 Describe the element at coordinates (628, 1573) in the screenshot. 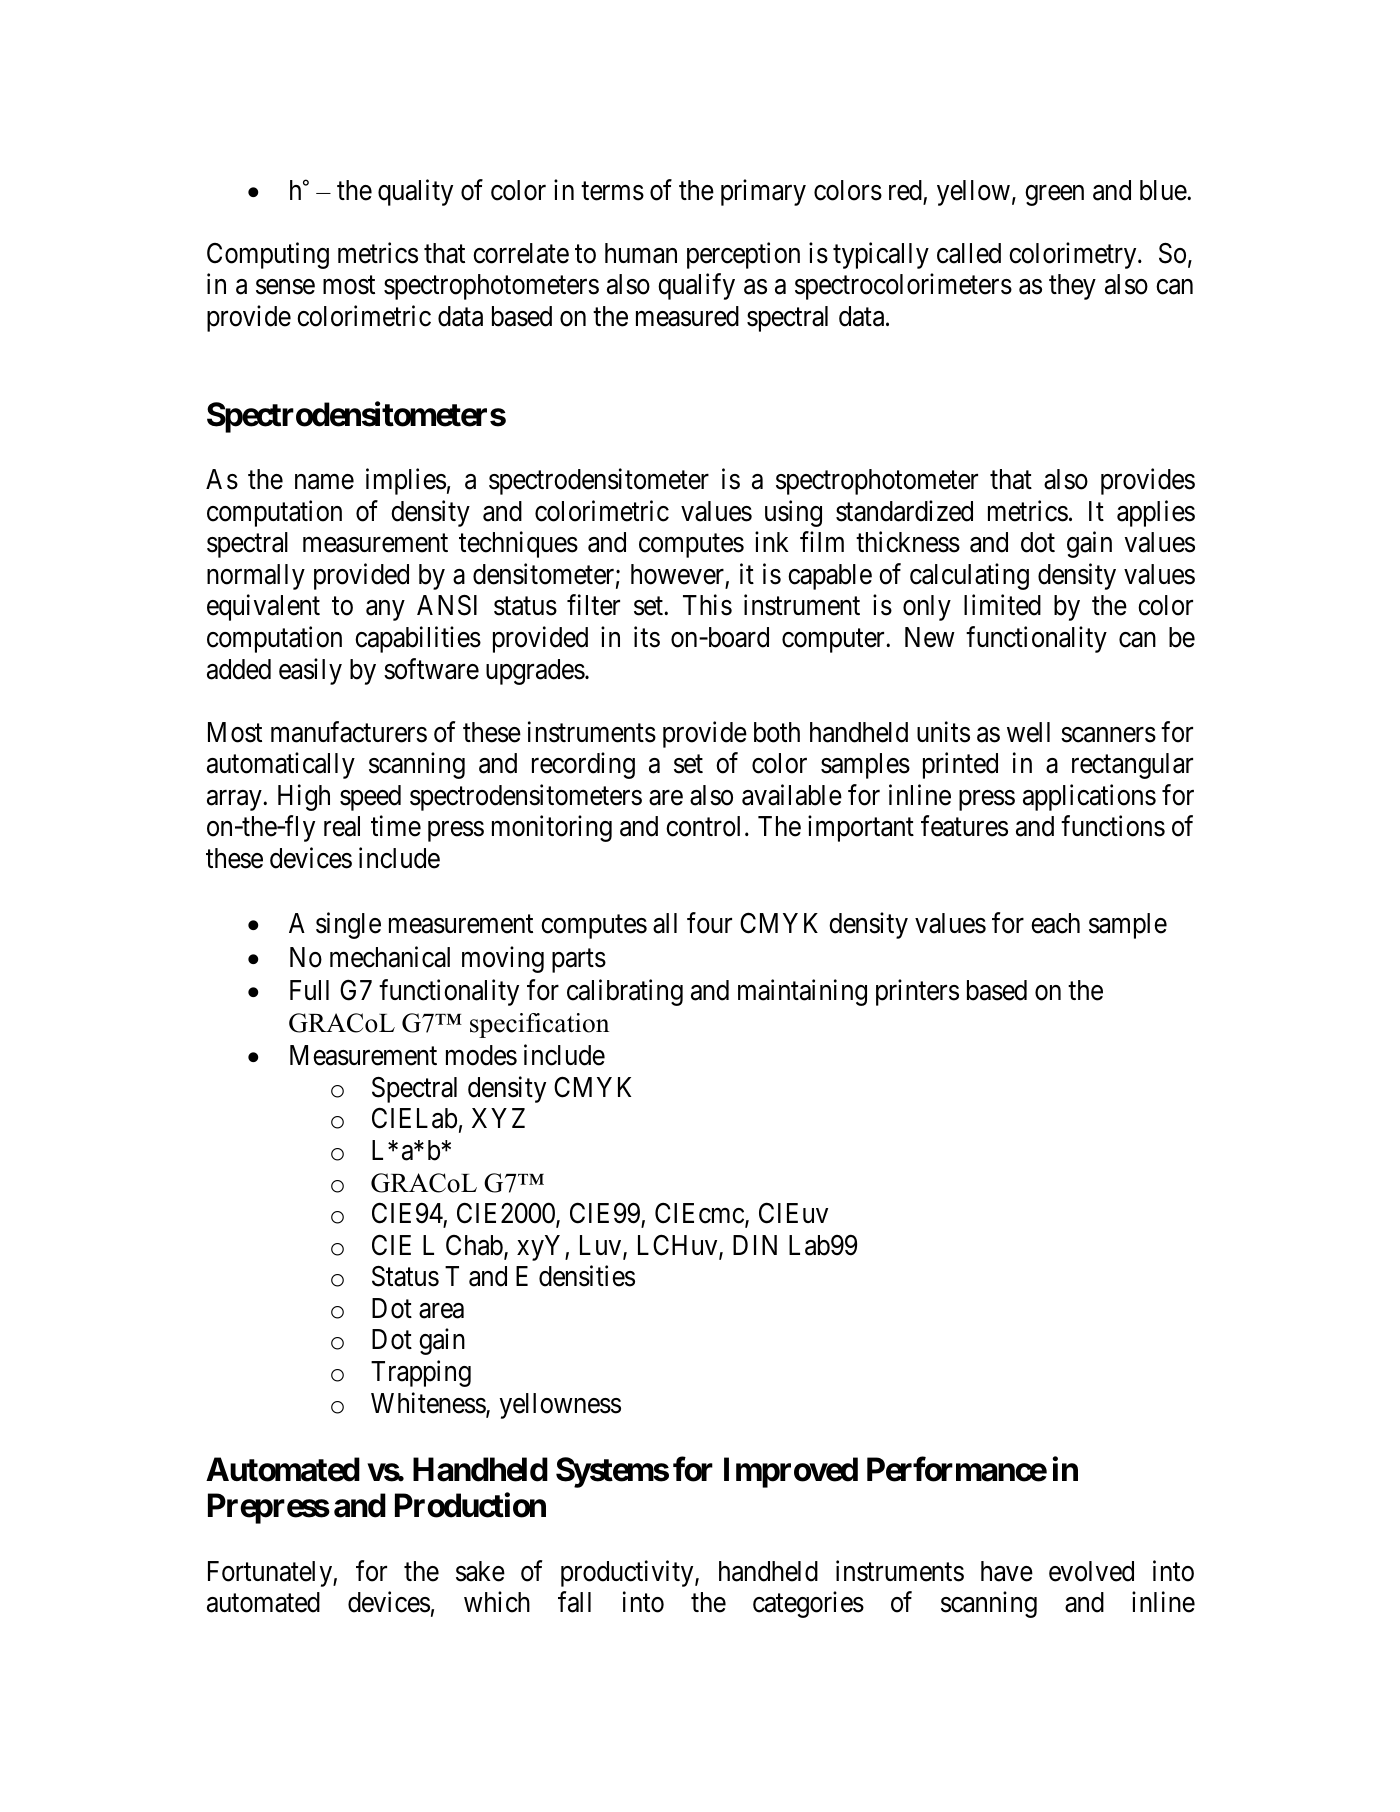

I see `productivity` at that location.
